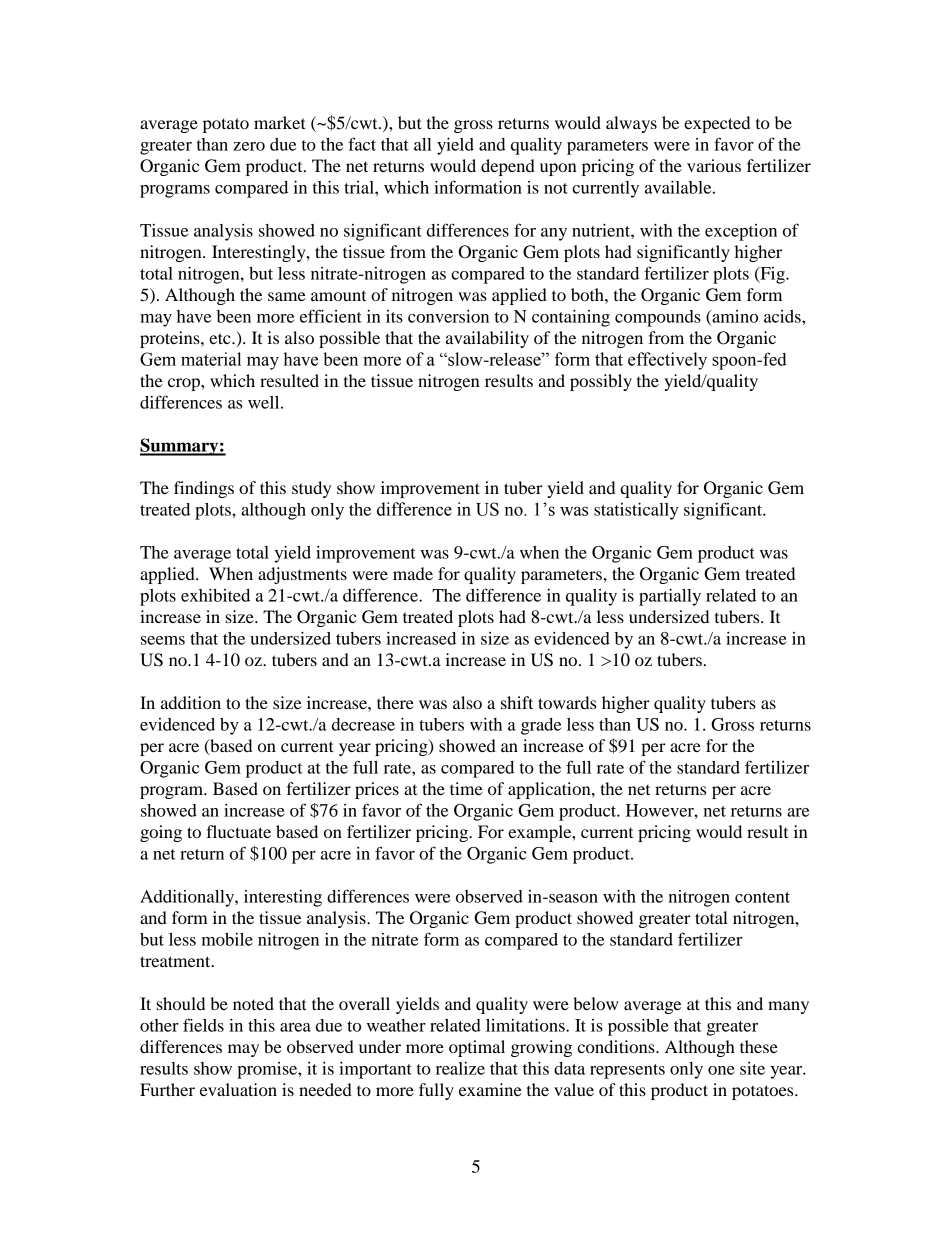 This screenshot has width=952, height=1233. Describe the element at coordinates (714, 165) in the screenshot. I see `various` at that location.
